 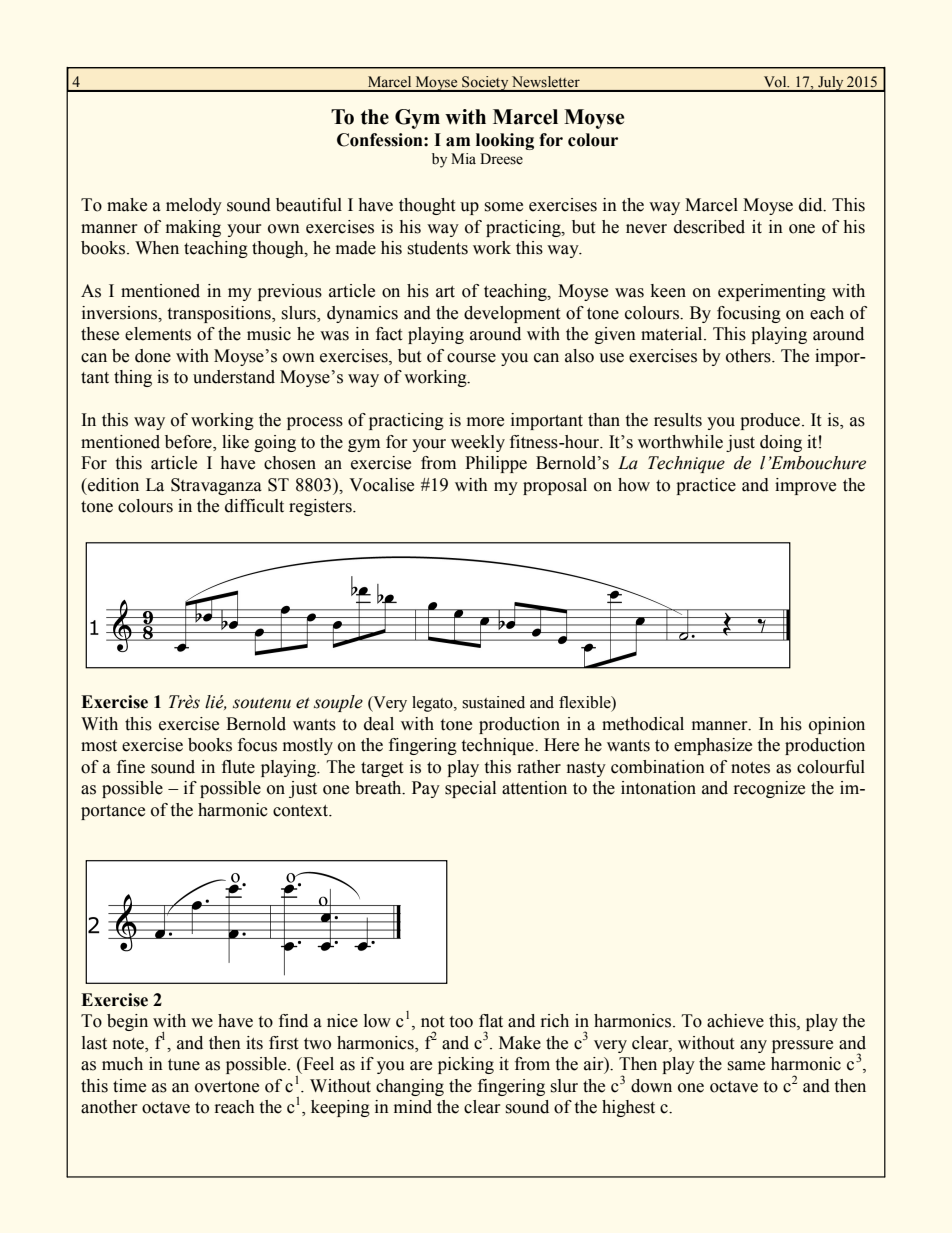 What do you see at coordinates (194, 206) in the document?
I see `melody` at bounding box center [194, 206].
